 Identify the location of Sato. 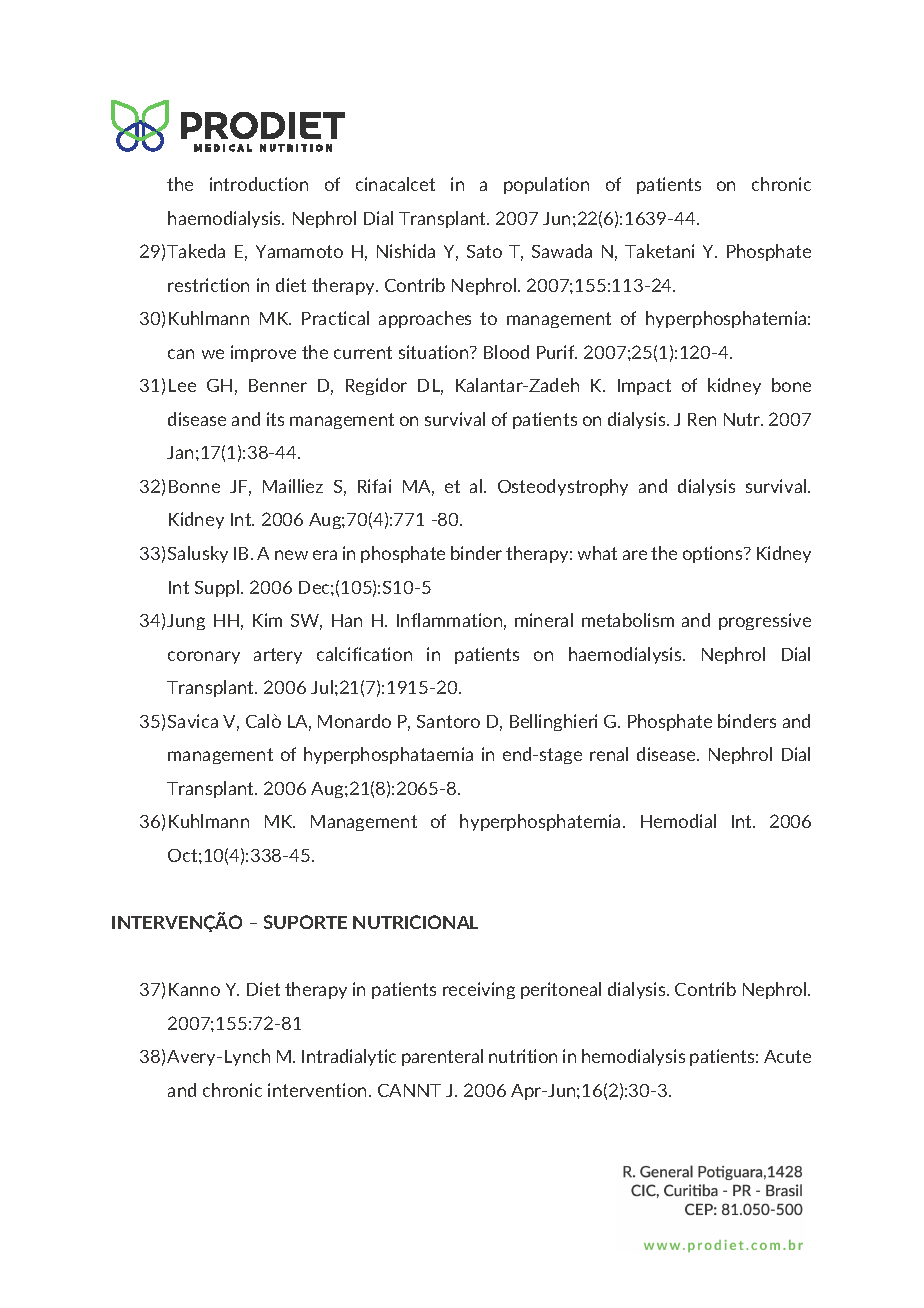
(484, 251).
